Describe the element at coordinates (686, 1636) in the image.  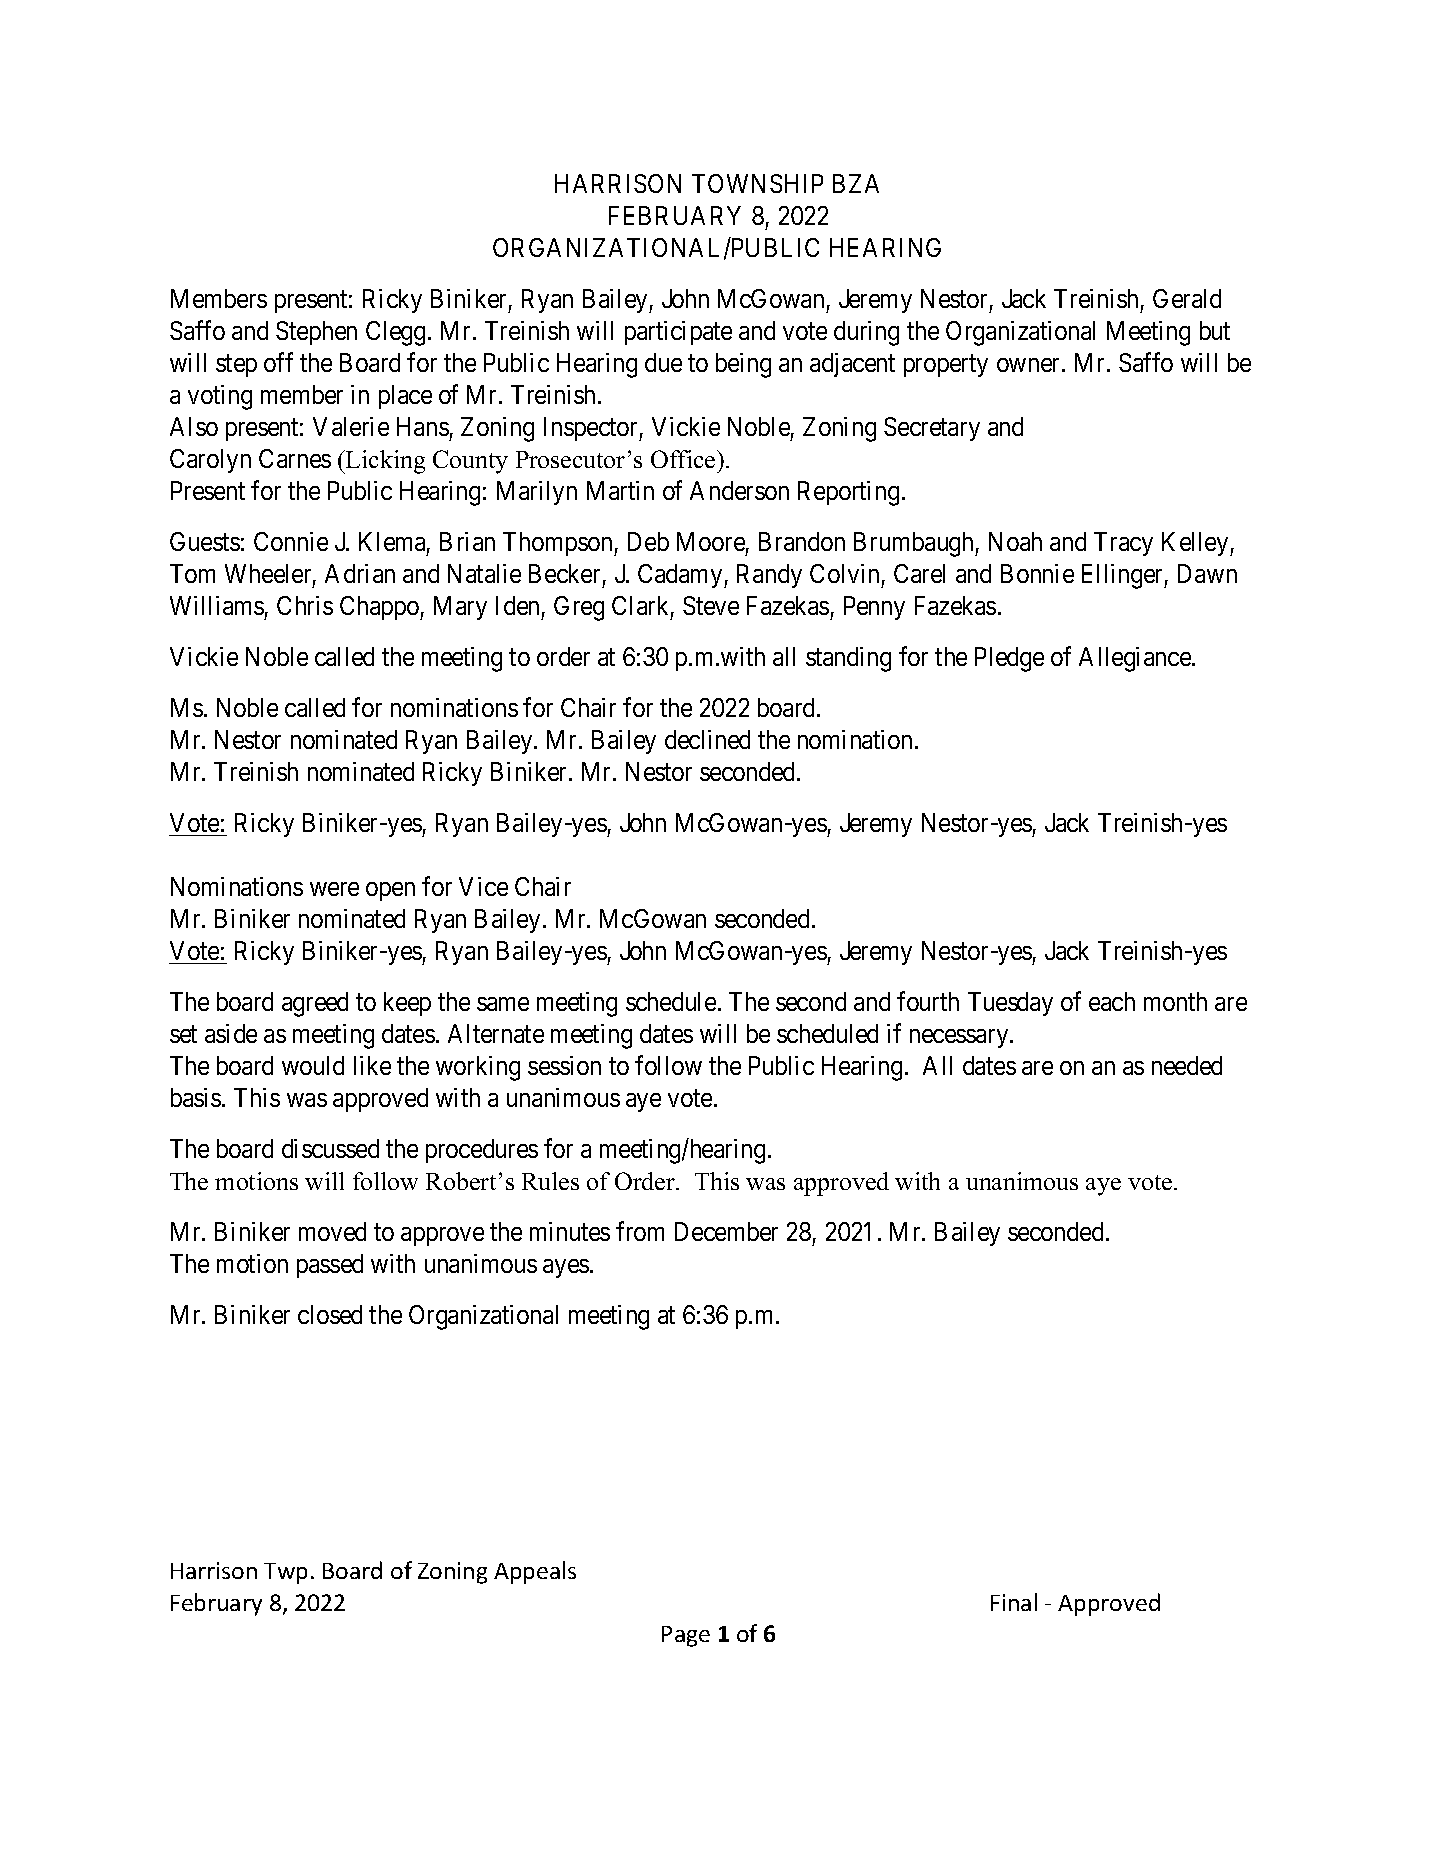
I see `Page` at that location.
